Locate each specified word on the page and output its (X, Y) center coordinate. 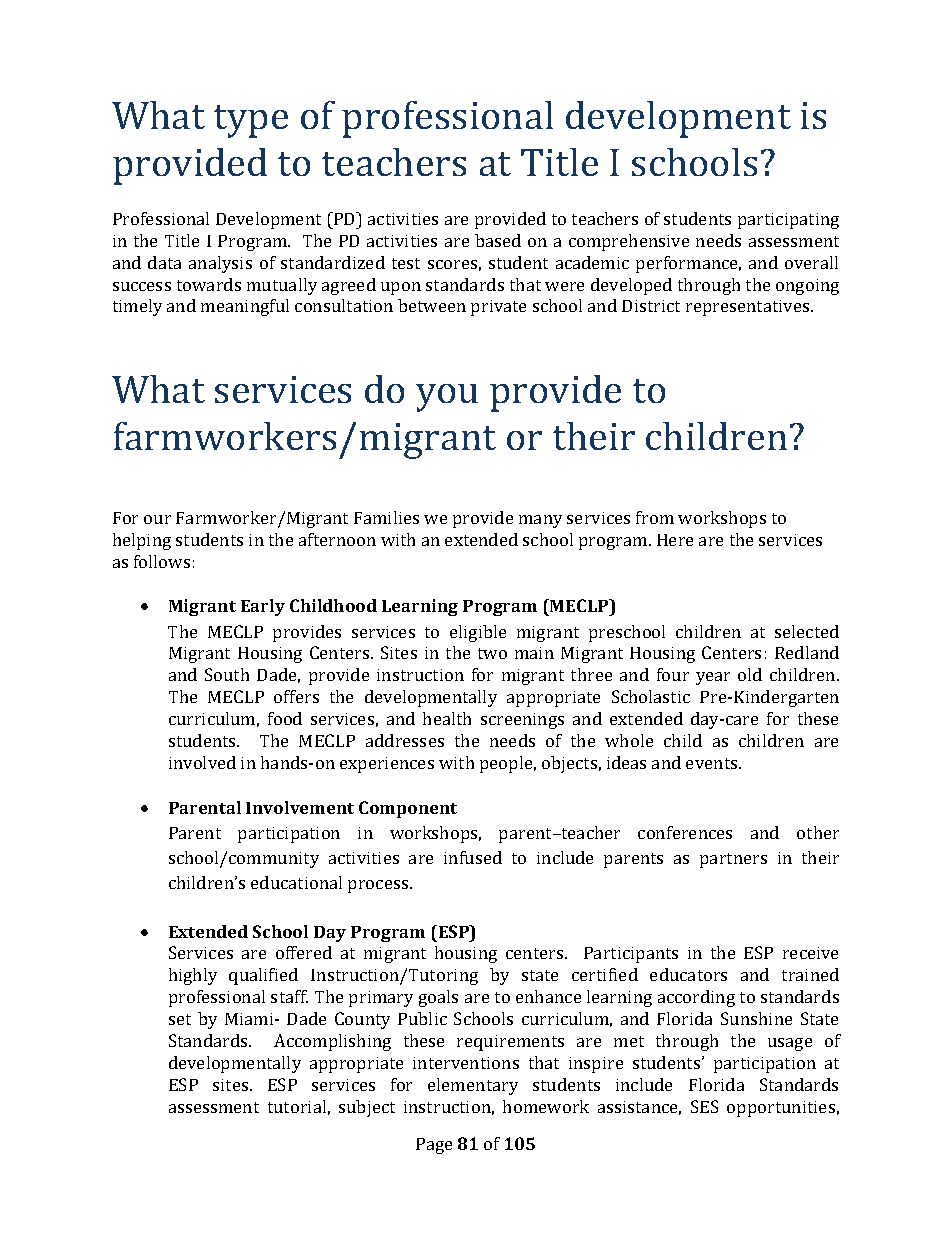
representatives (749, 308)
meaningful (245, 307)
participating (788, 221)
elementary (473, 1086)
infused (473, 857)
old (750, 674)
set (180, 1019)
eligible (478, 633)
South (227, 674)
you (447, 398)
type (251, 121)
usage (790, 1044)
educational (296, 882)
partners (733, 860)
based (498, 240)
